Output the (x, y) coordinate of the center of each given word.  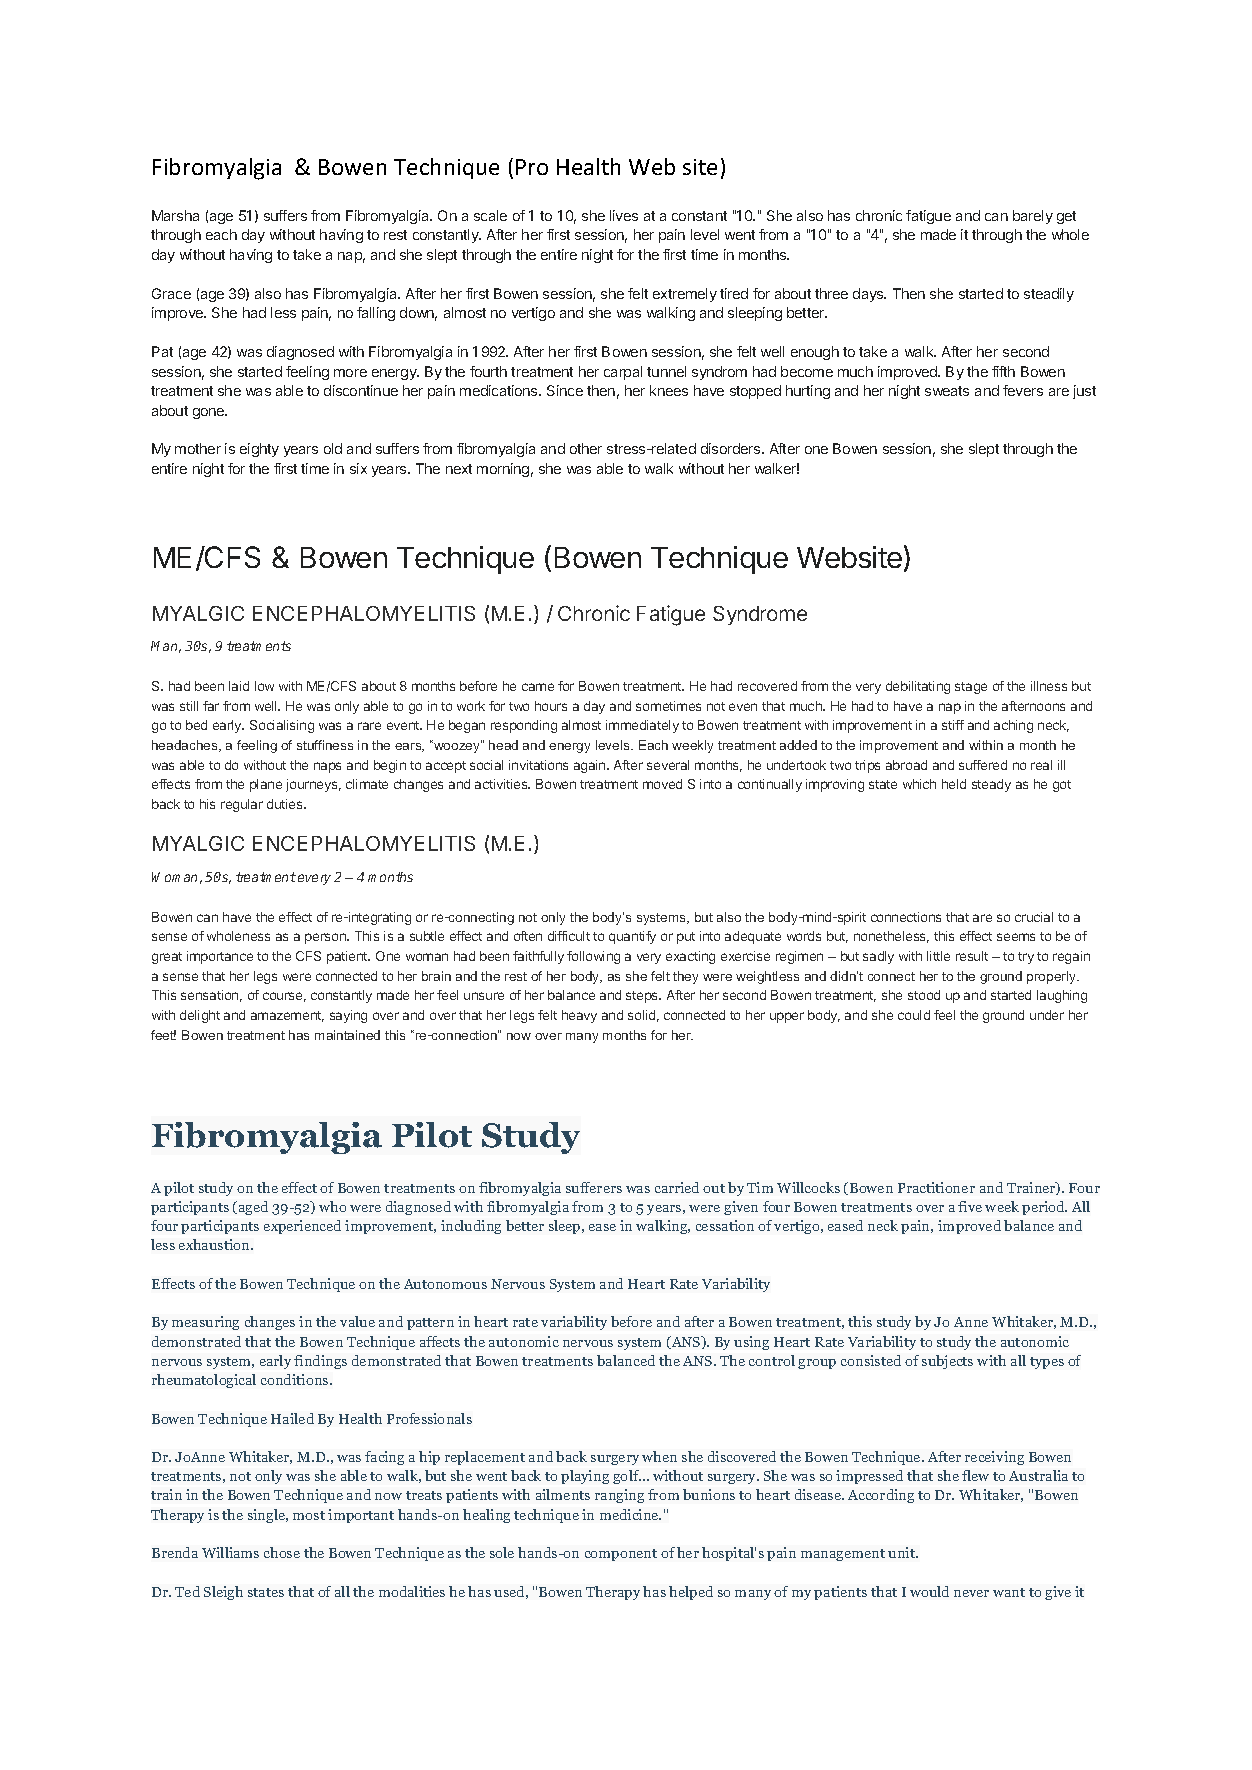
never (971, 1593)
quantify (632, 937)
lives (624, 215)
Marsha (175, 215)
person (326, 938)
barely (1033, 217)
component (621, 1555)
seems (1016, 937)
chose (282, 1552)
